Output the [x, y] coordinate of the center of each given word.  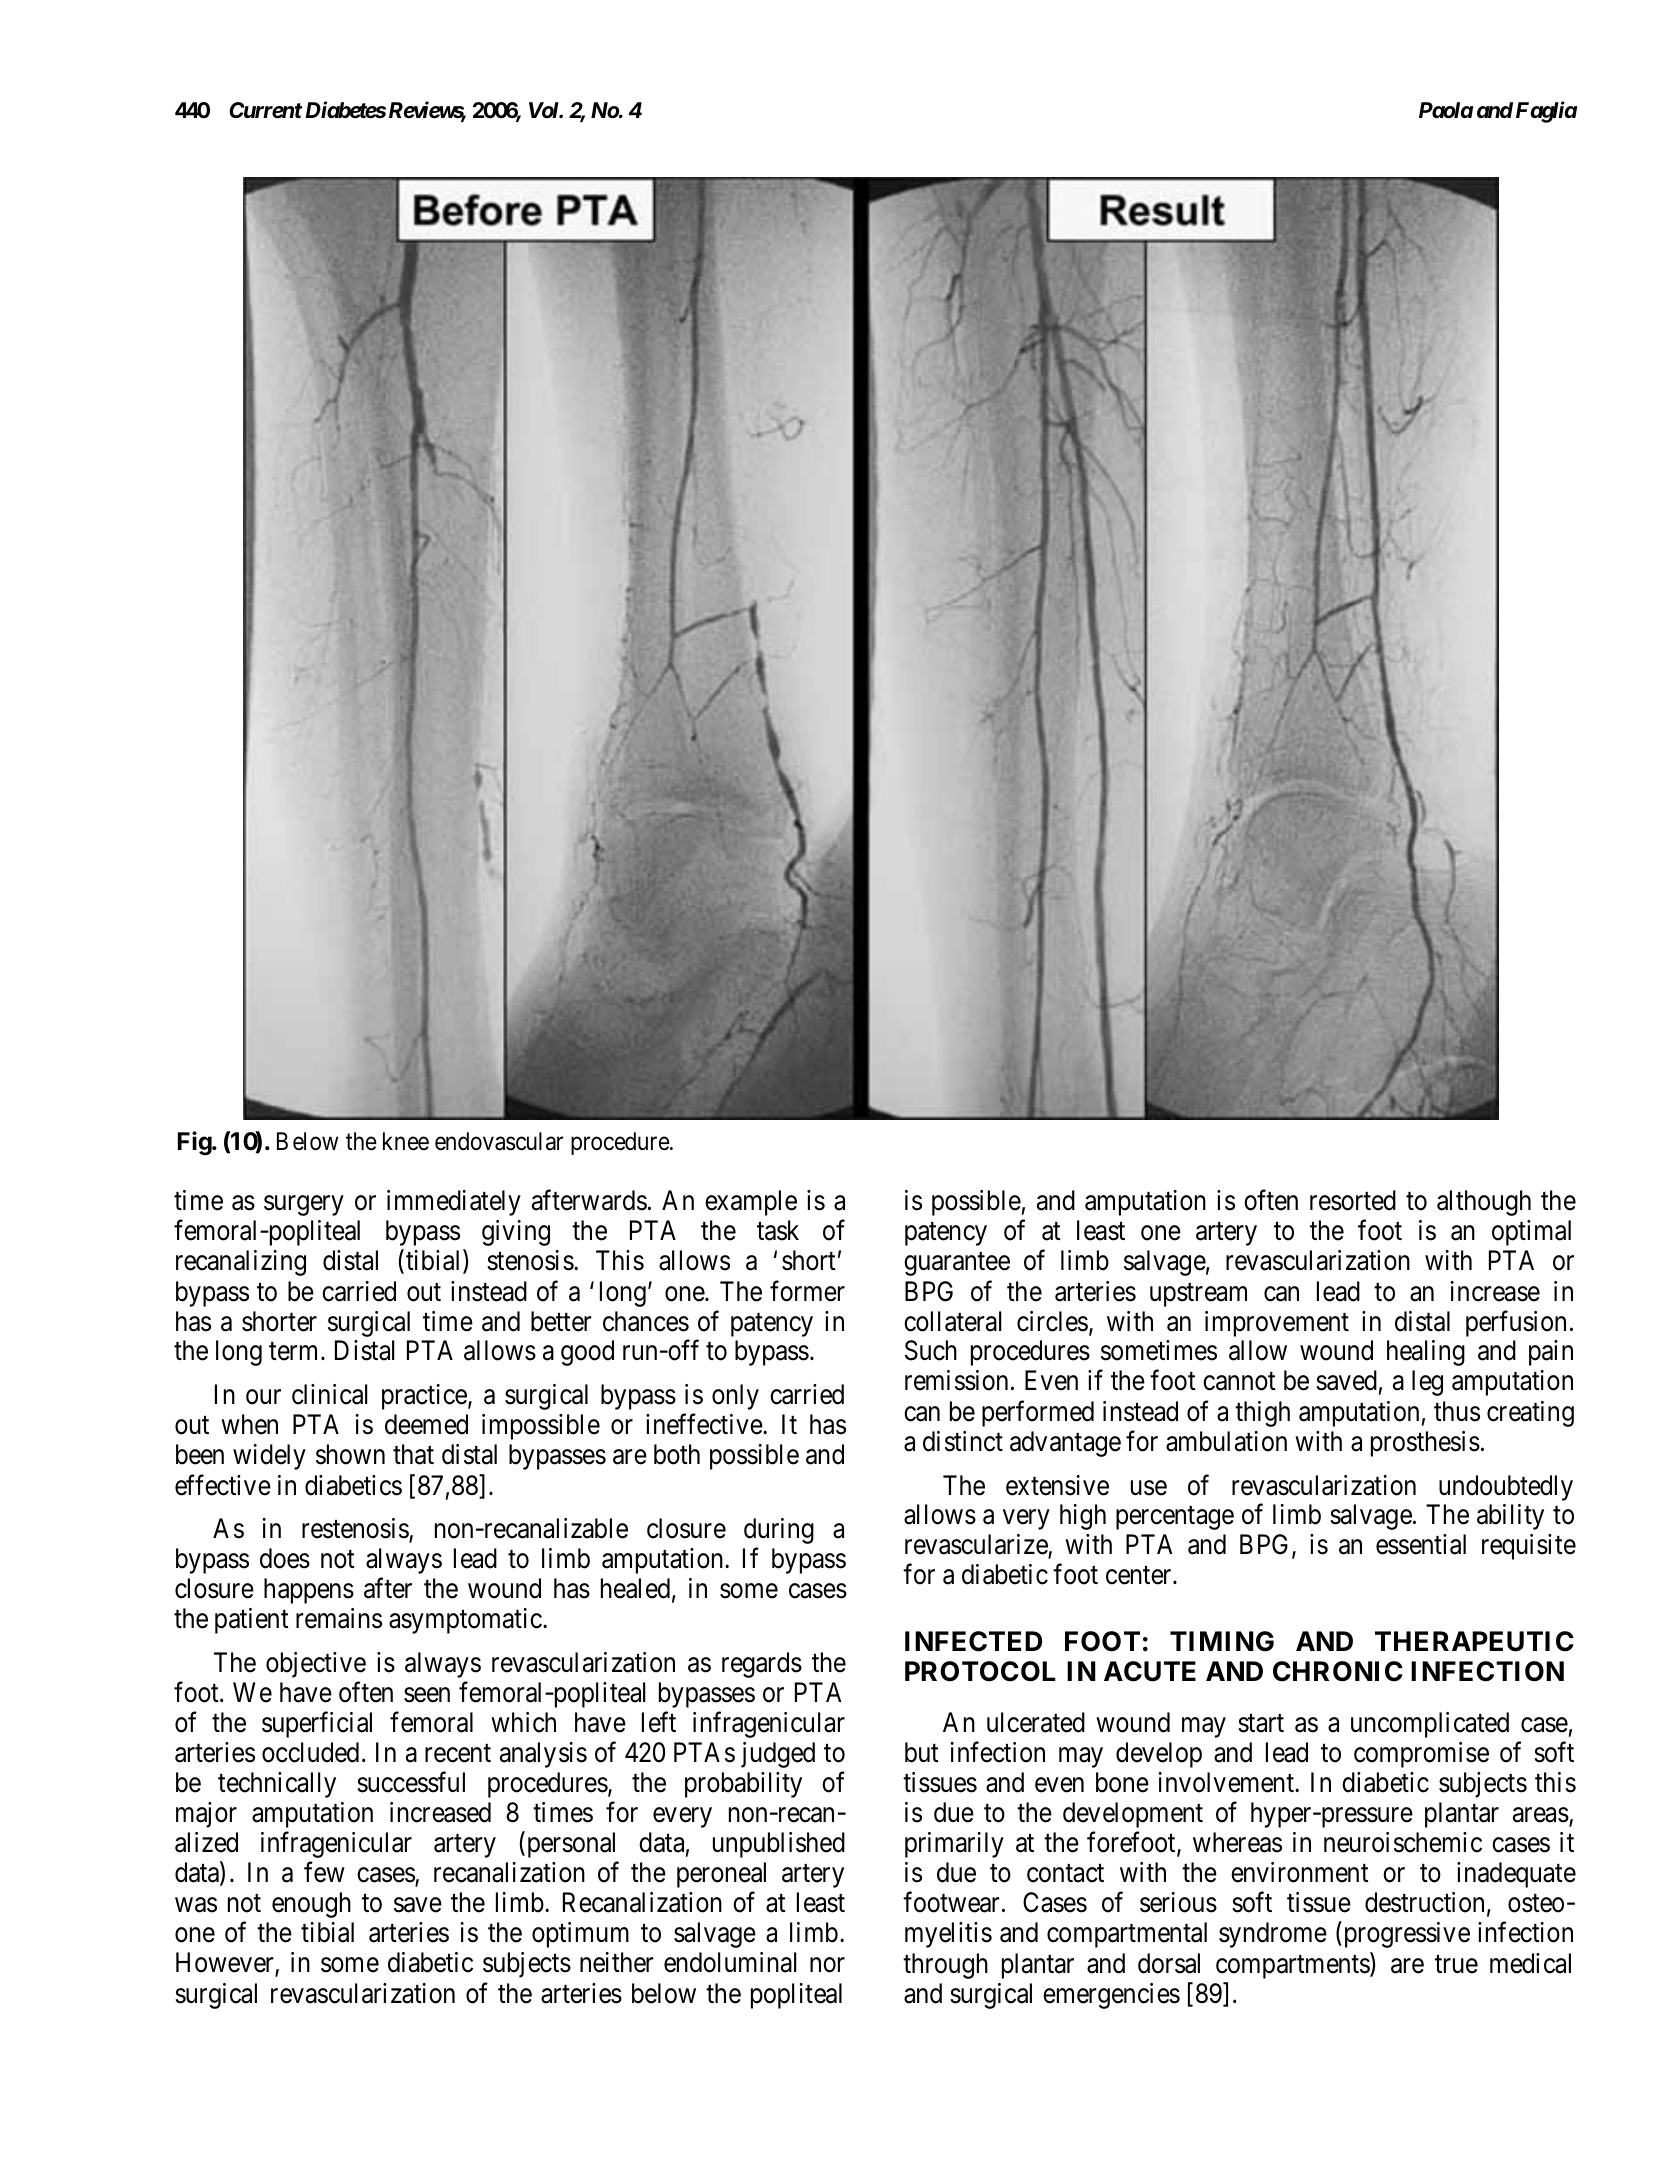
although [1484, 1203]
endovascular [499, 1141]
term [293, 1352]
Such [931, 1350]
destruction [1424, 1902]
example [751, 1203]
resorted [1353, 1200]
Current [265, 110]
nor [827, 1965]
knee [406, 1141]
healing [1426, 1353]
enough [311, 1905]
